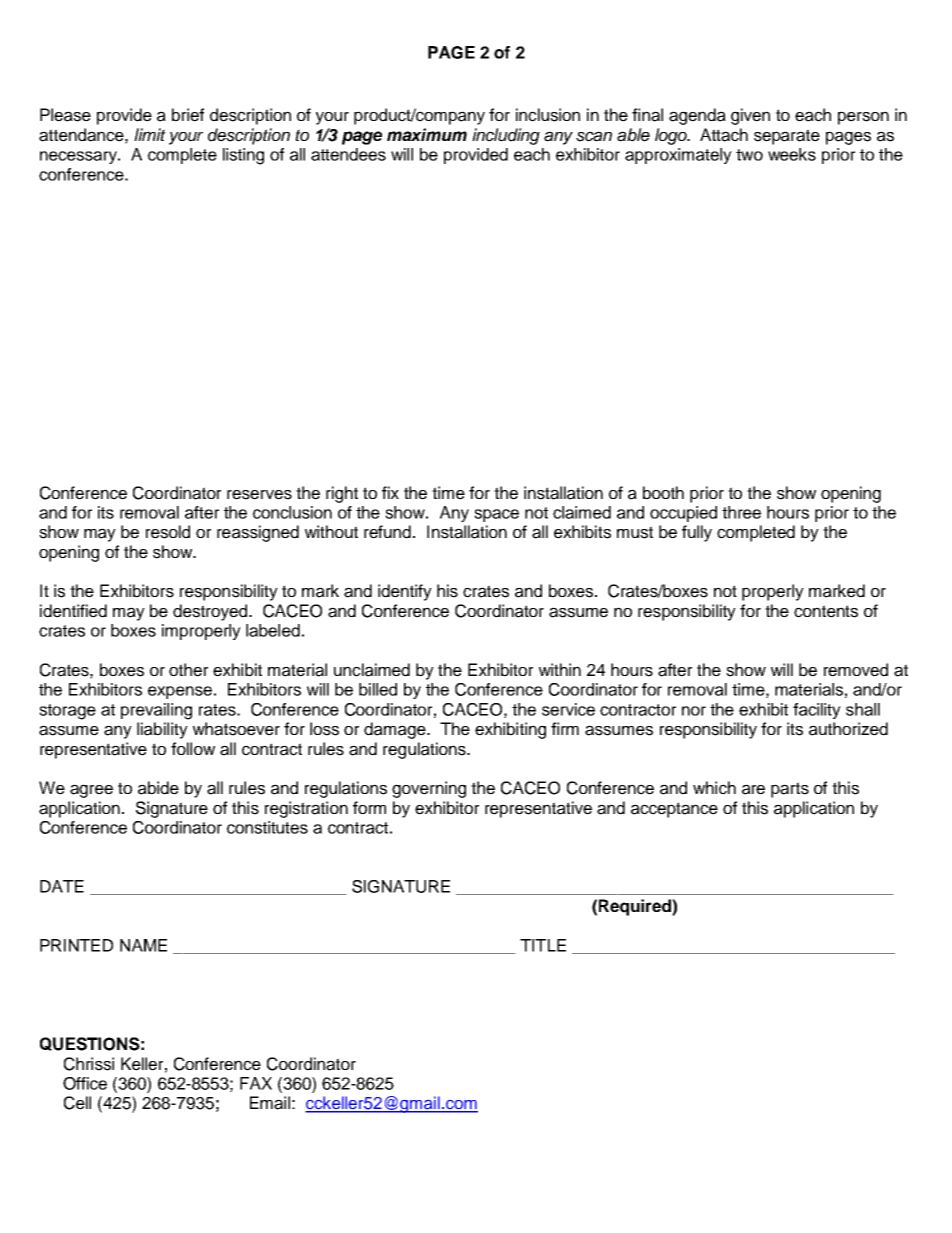  I want to click on three, so click(741, 512).
